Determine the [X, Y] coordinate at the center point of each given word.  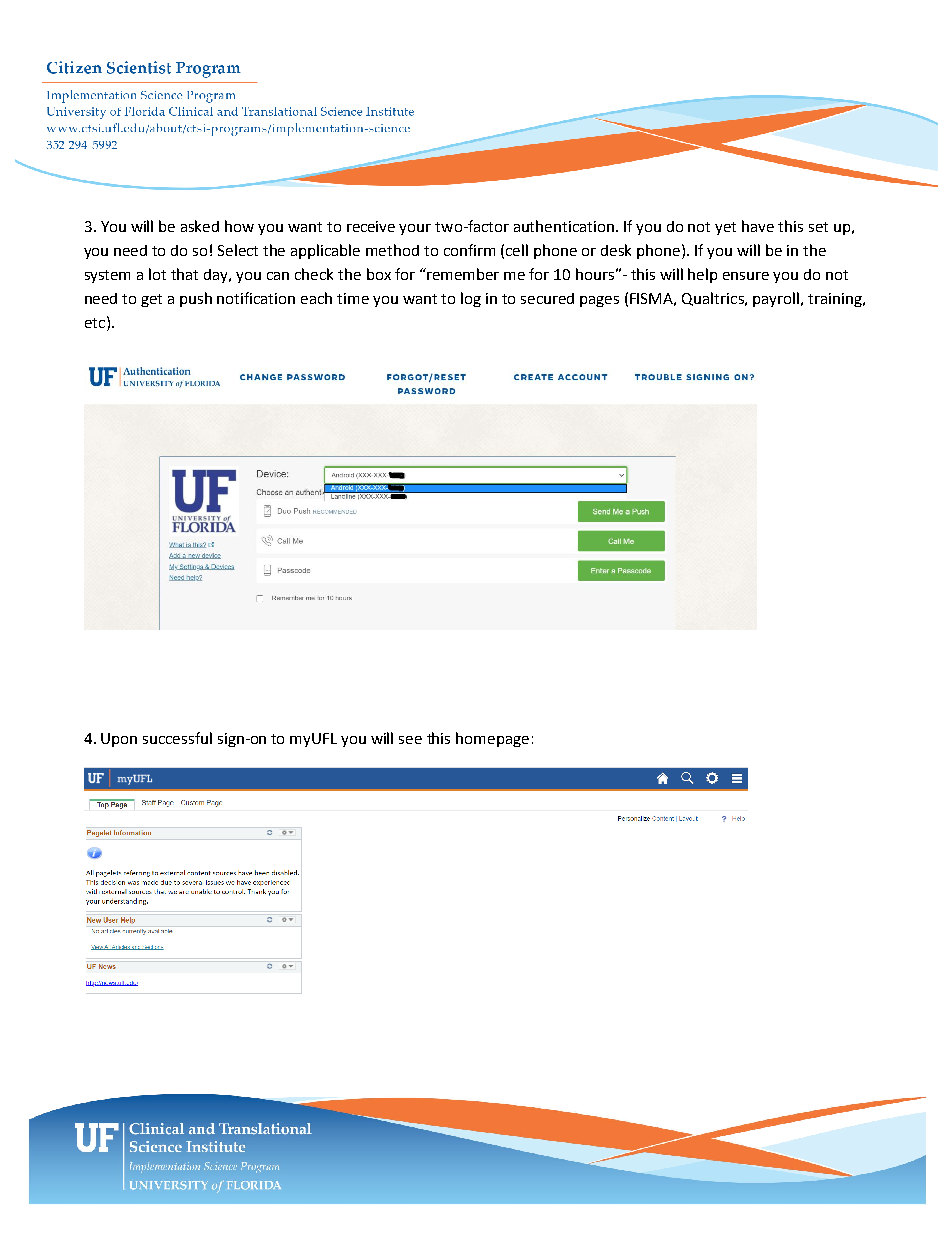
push [196, 299]
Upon [119, 740]
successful [177, 738]
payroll [777, 299]
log [471, 299]
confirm [469, 250]
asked [200, 226]
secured [547, 298]
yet [725, 228]
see [410, 740]
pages [599, 301]
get [151, 300]
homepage [492, 739]
